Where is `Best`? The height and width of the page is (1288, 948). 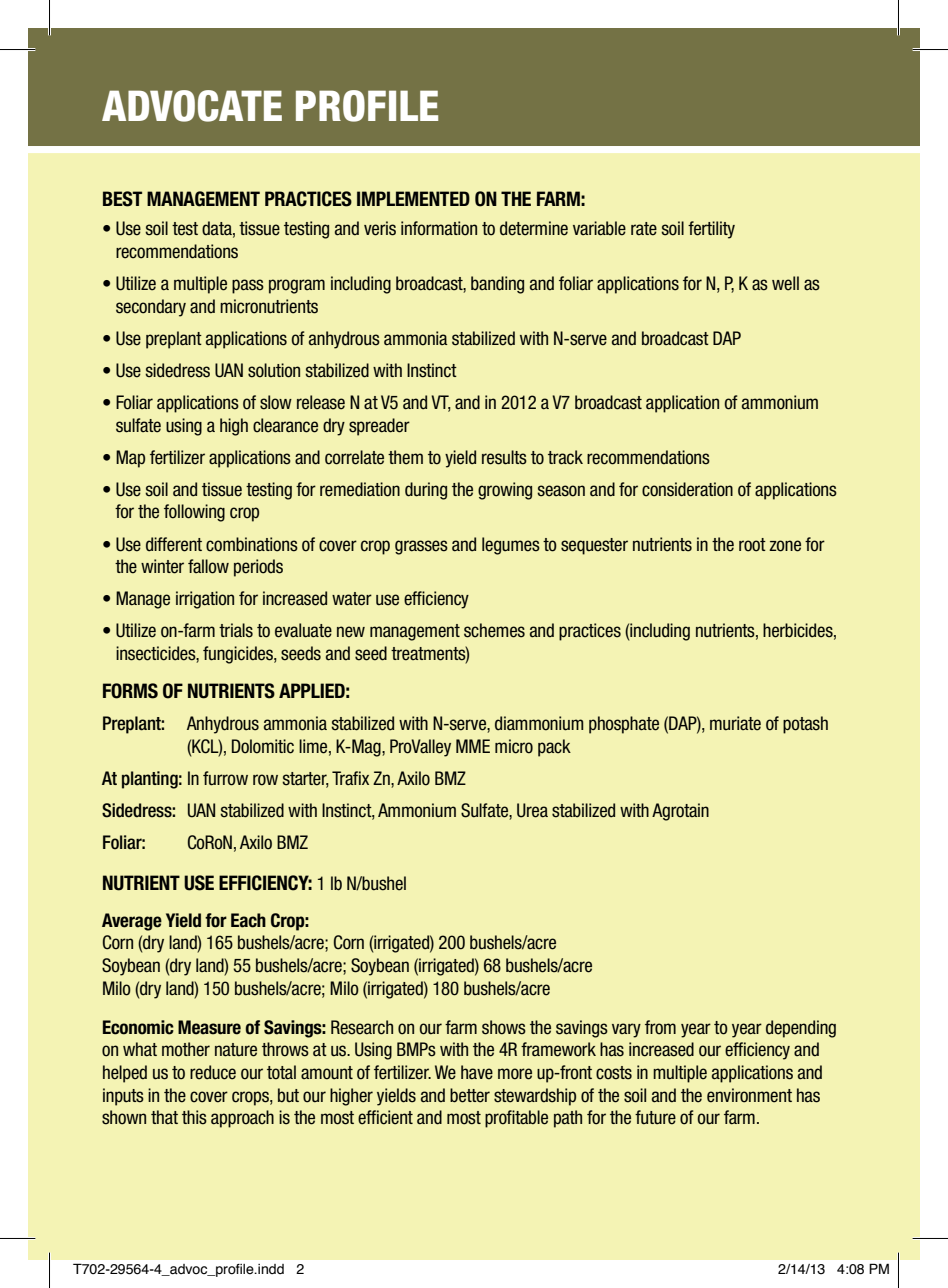 Best is located at coordinates (122, 199).
